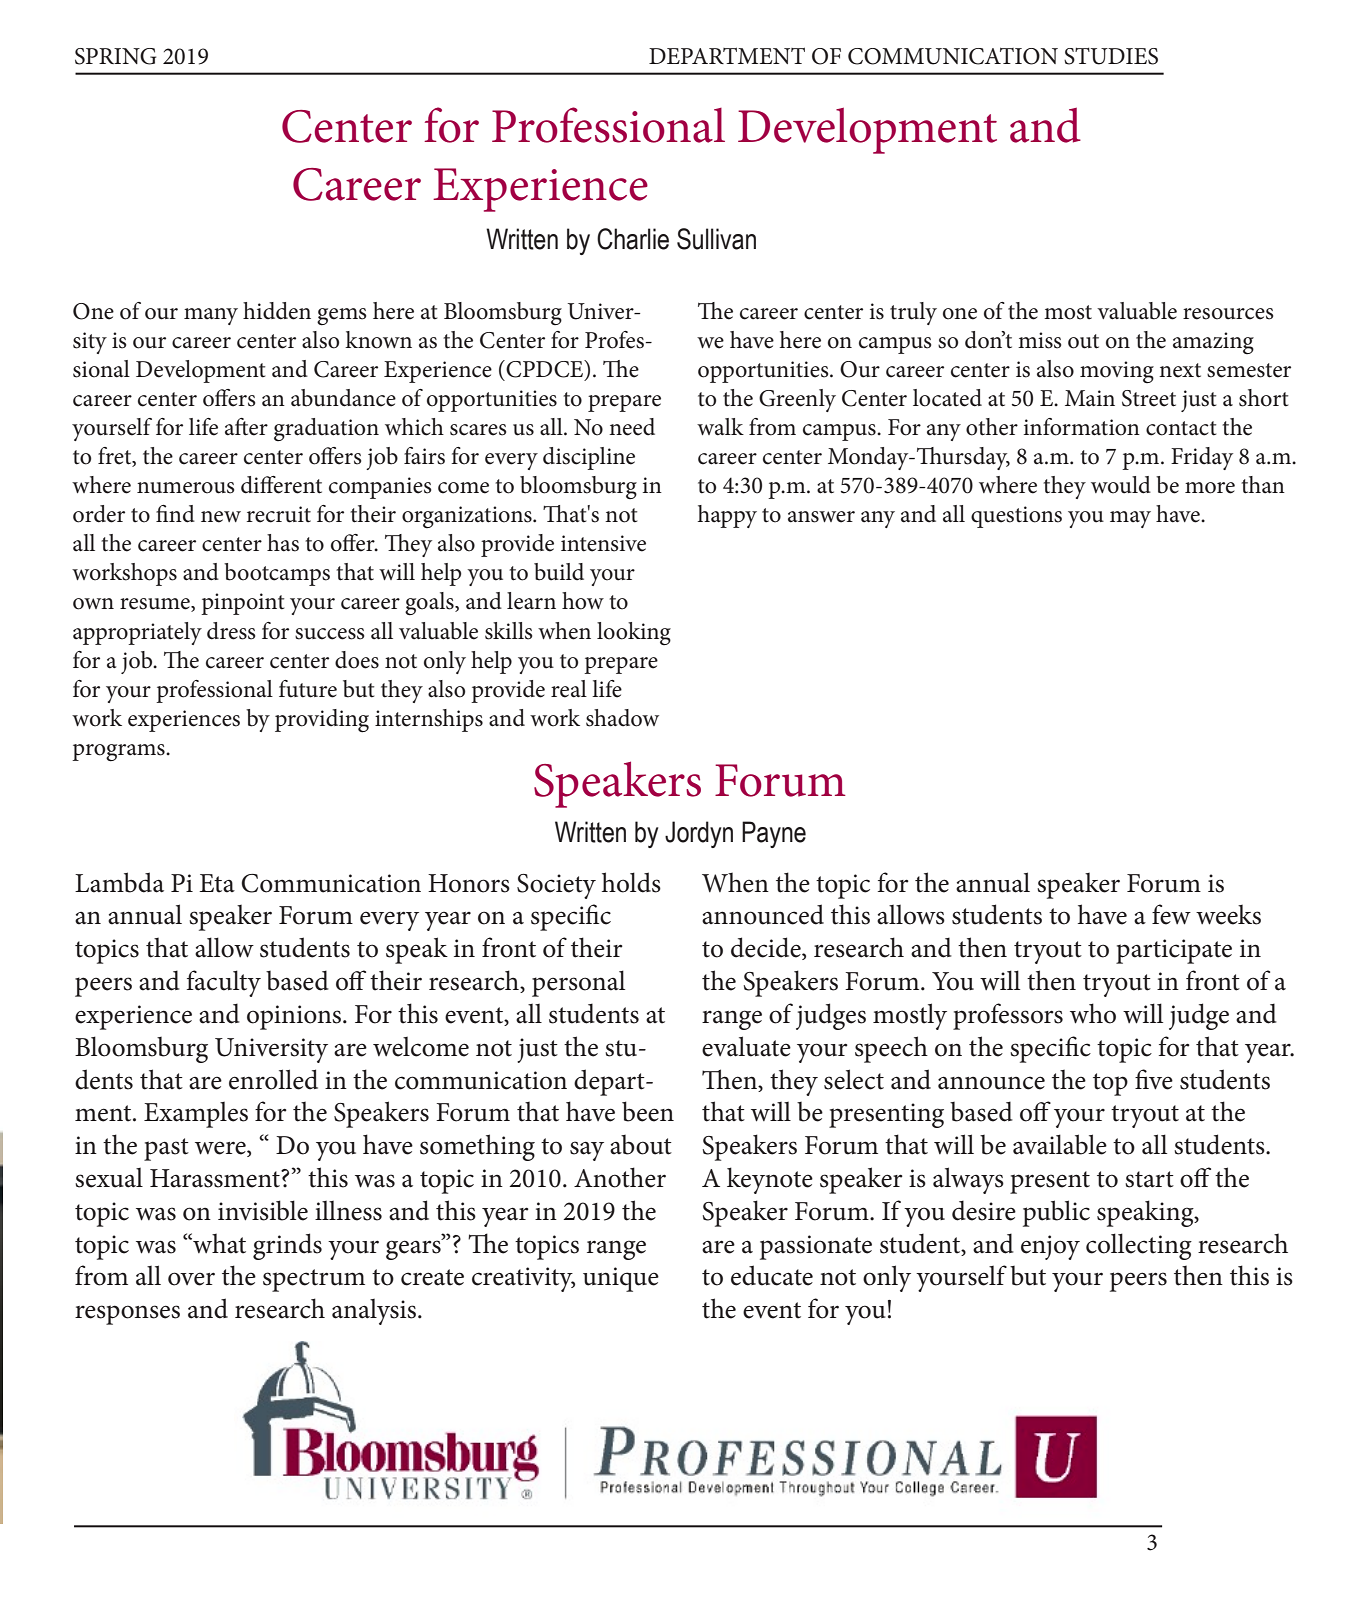 This page has height=1599, width=1371. I want to click on few, so click(1171, 914).
